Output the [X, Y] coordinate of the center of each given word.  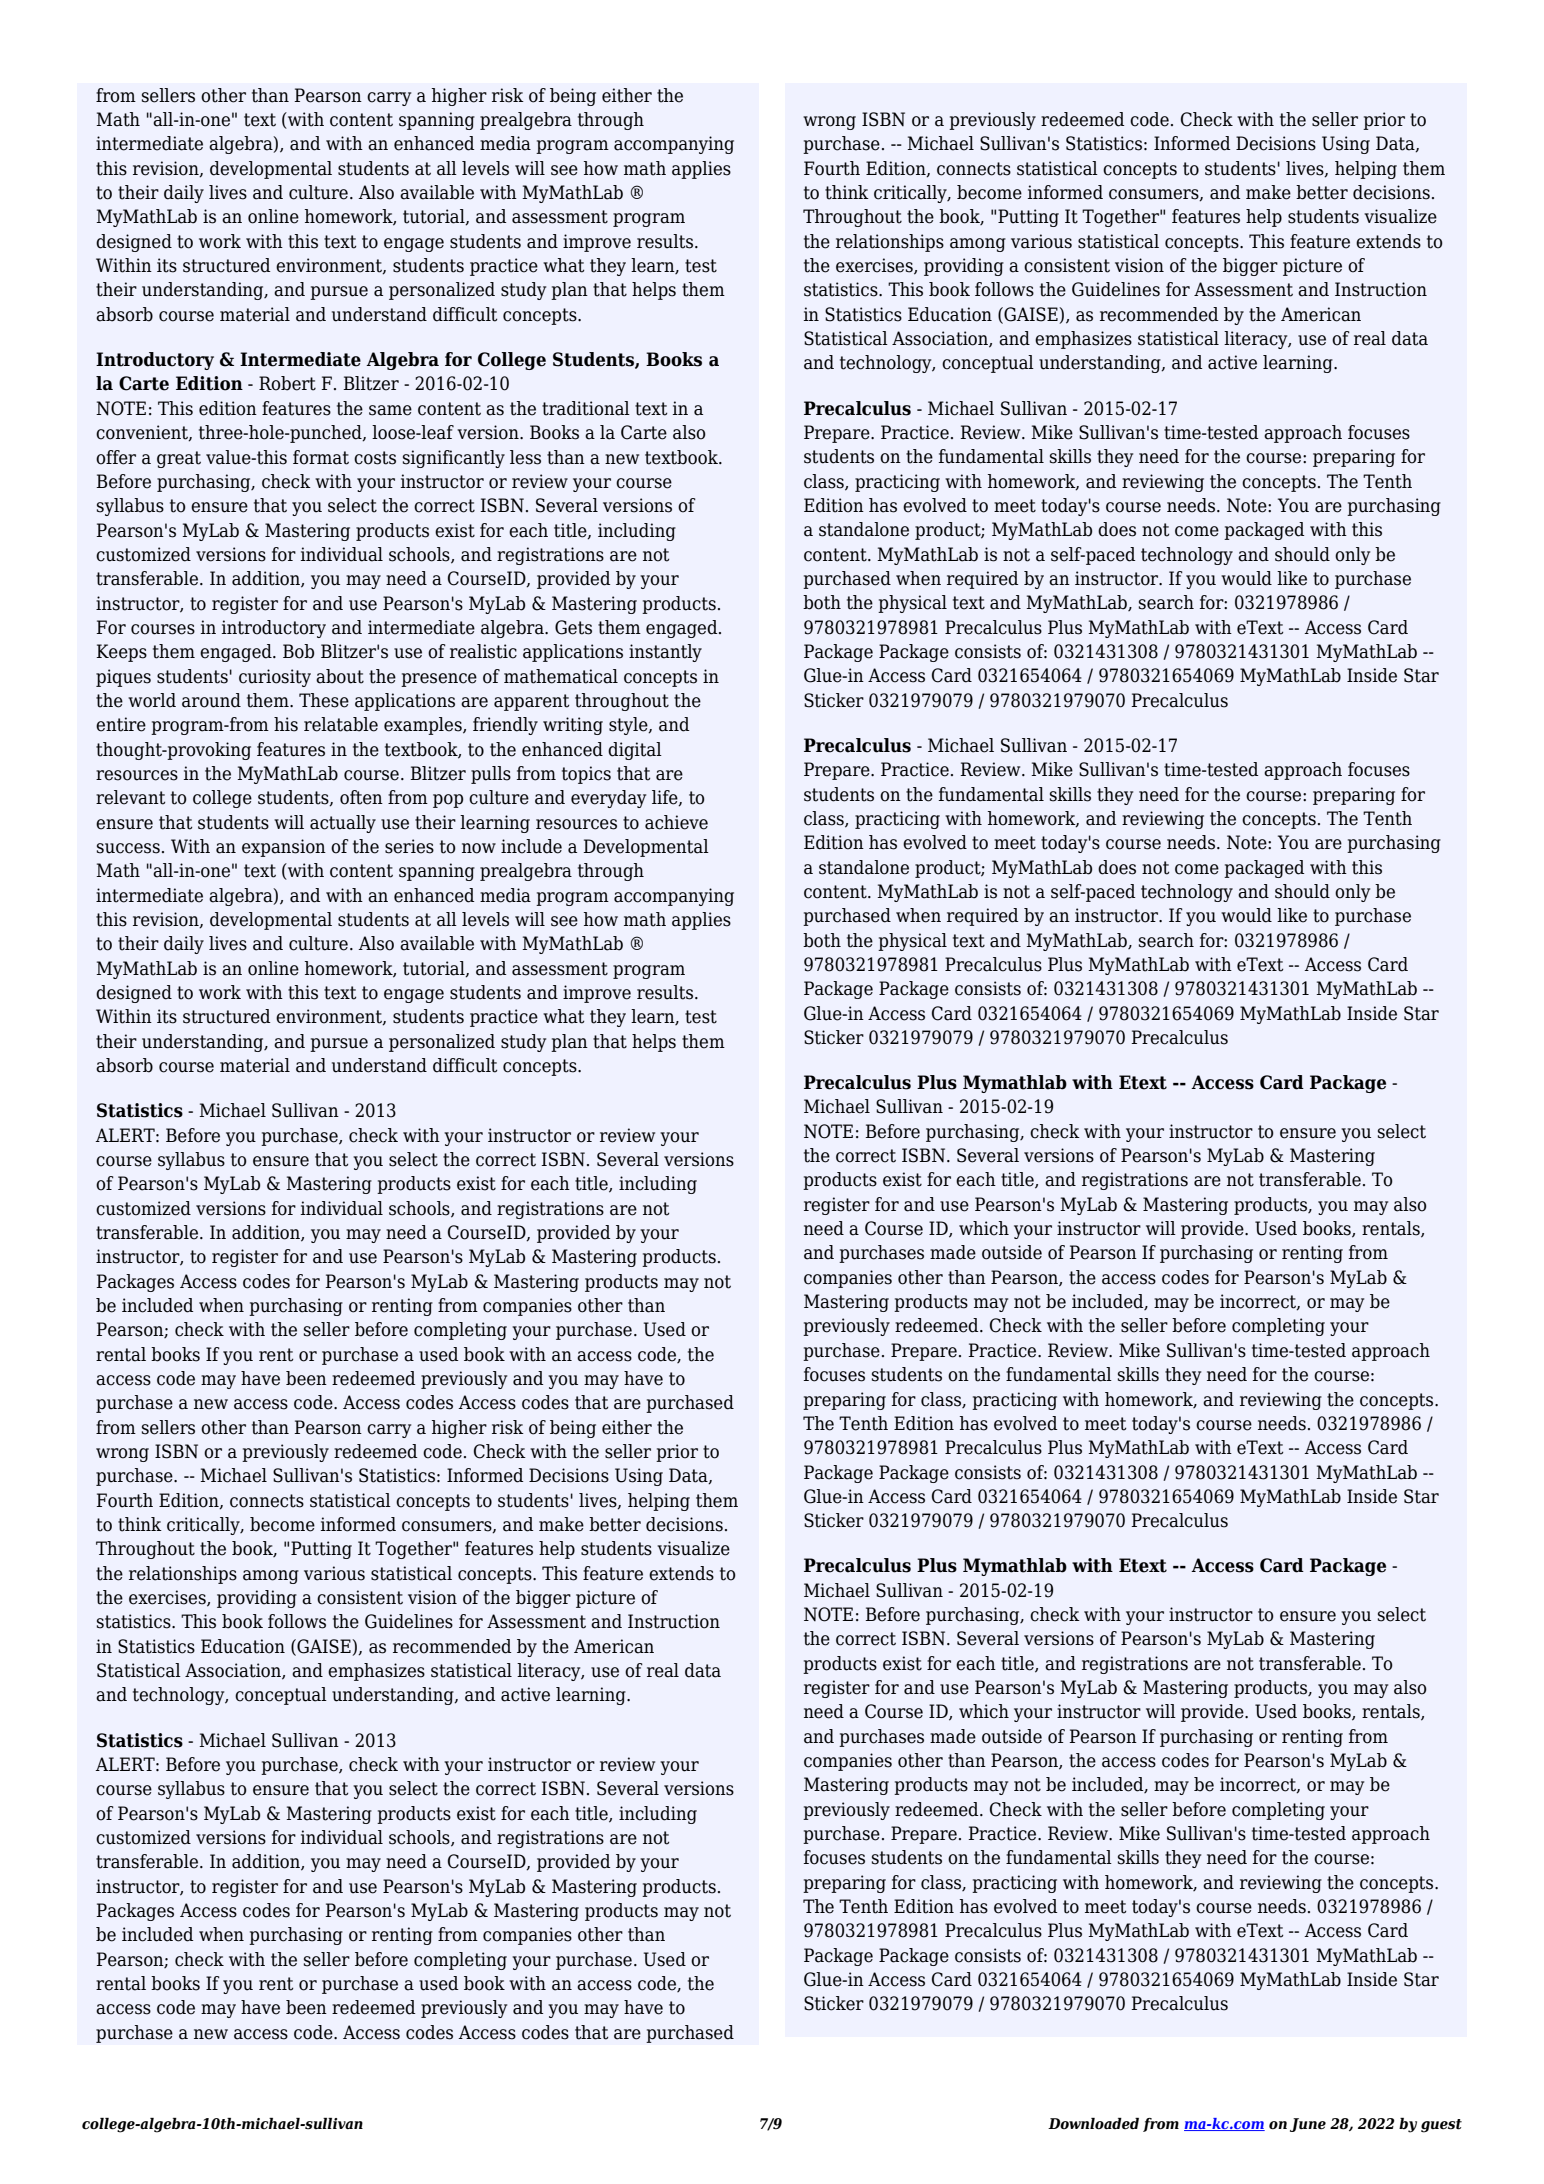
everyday [608, 799]
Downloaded [1093, 2124]
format [321, 457]
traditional [586, 408]
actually [343, 824]
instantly [665, 653]
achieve [676, 822]
